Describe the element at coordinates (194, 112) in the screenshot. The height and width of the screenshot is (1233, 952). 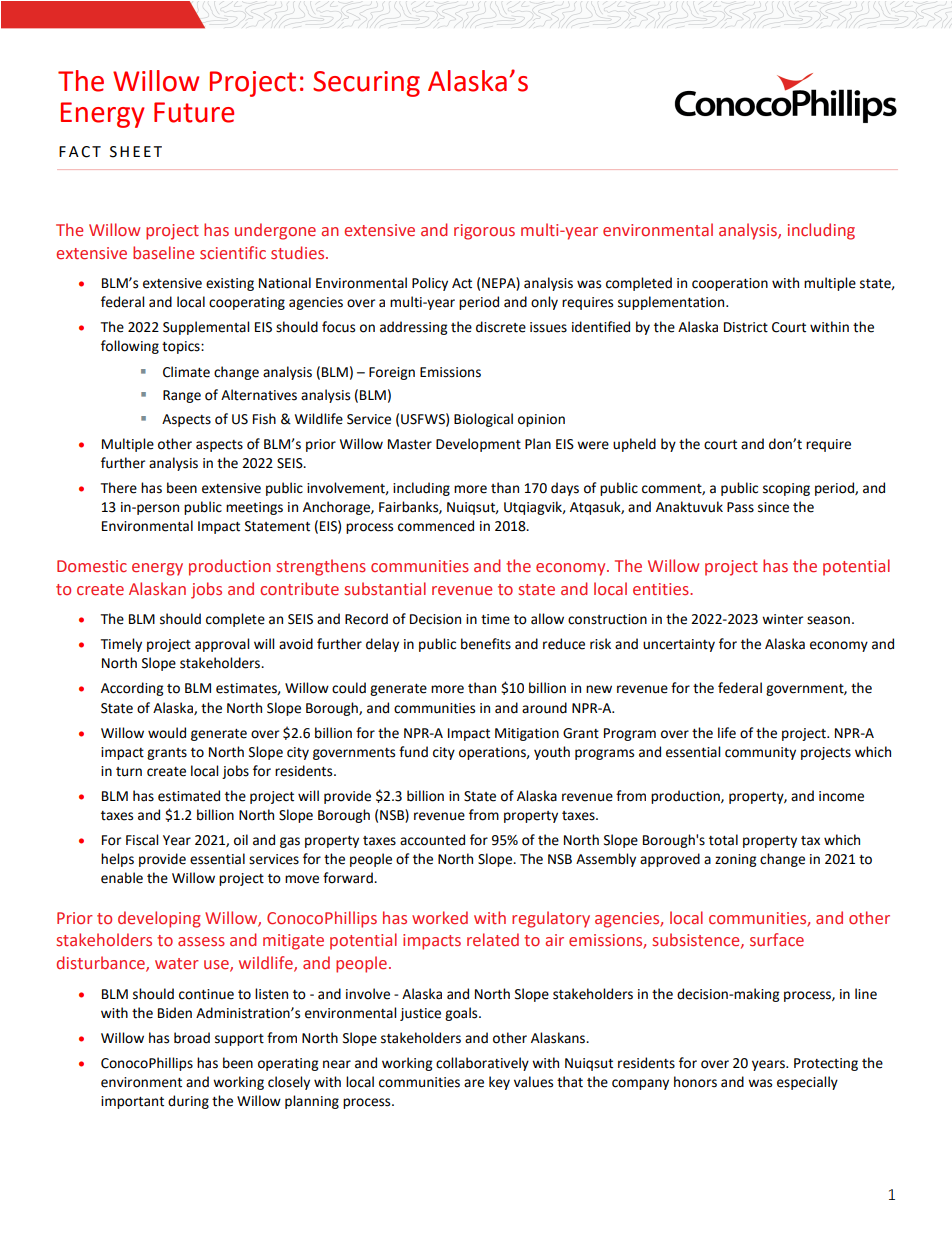
I see `Future` at that location.
